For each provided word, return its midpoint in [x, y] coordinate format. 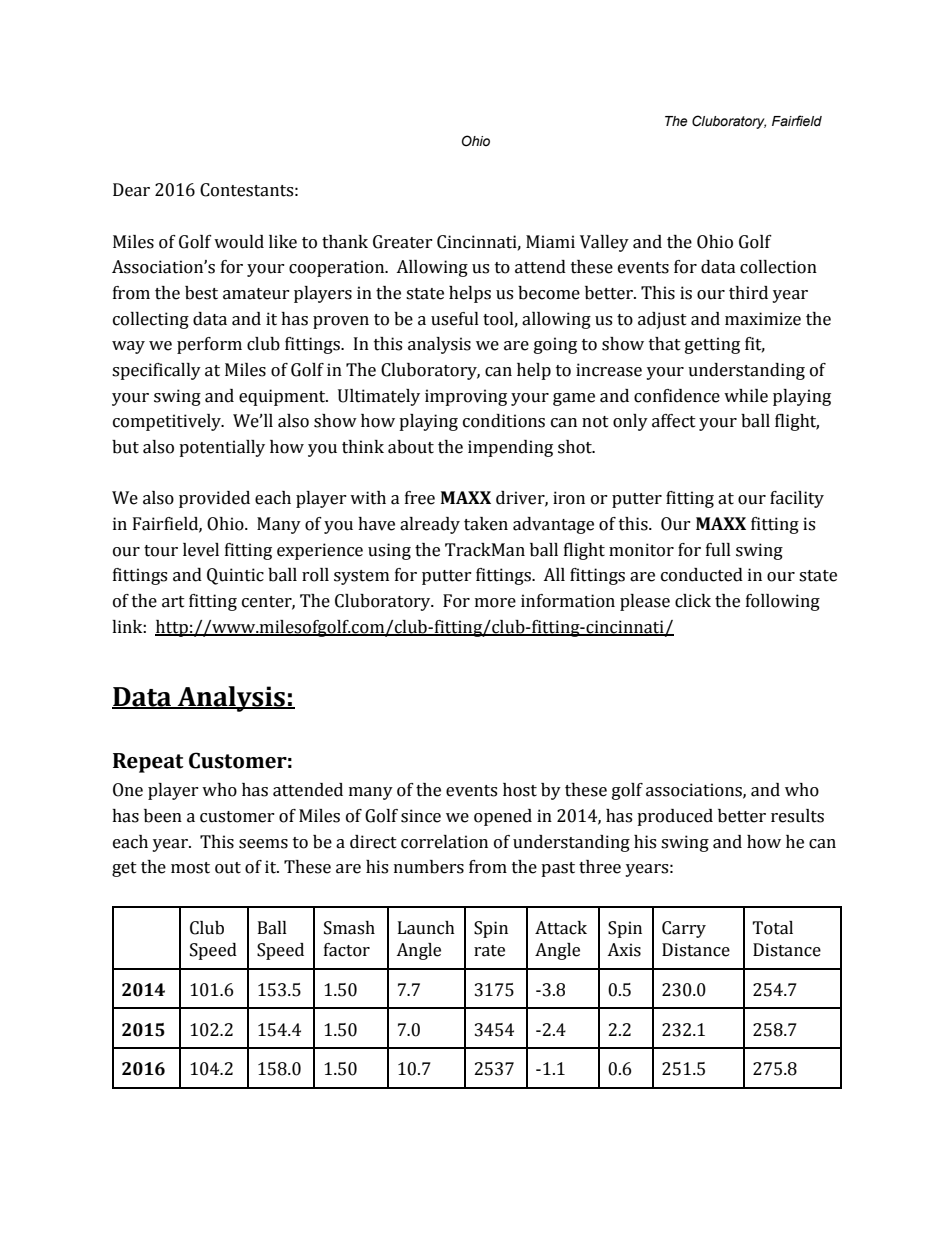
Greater [403, 242]
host [520, 790]
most [190, 868]
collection [778, 267]
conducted [702, 575]
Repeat [148, 763]
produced [675, 817]
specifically [156, 371]
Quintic [235, 576]
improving [466, 397]
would [239, 242]
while [746, 396]
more [495, 603]
